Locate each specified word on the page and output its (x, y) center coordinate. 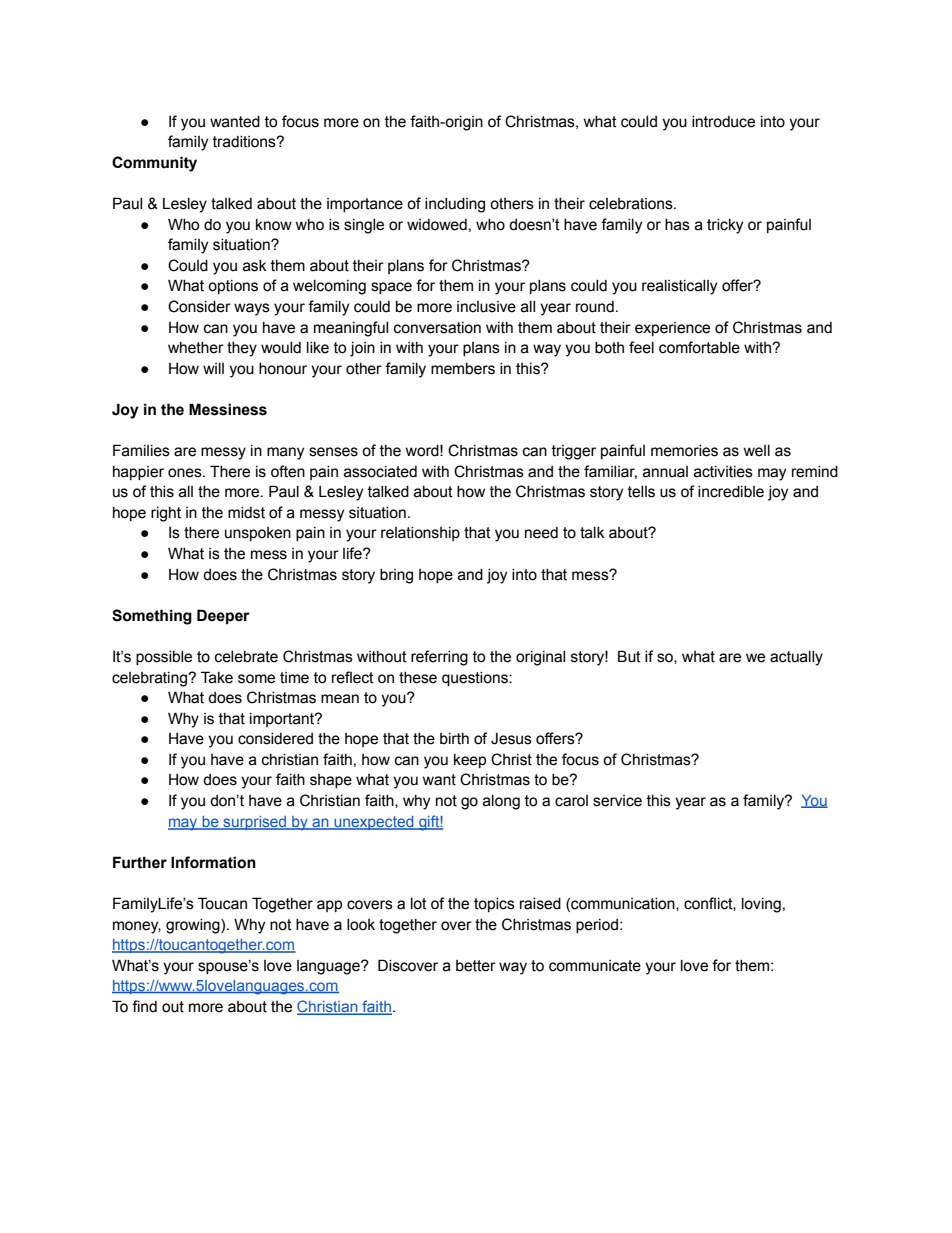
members (463, 369)
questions (476, 679)
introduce (723, 122)
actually (796, 658)
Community (154, 164)
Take (217, 677)
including (455, 205)
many (285, 453)
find (144, 1006)
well (757, 451)
